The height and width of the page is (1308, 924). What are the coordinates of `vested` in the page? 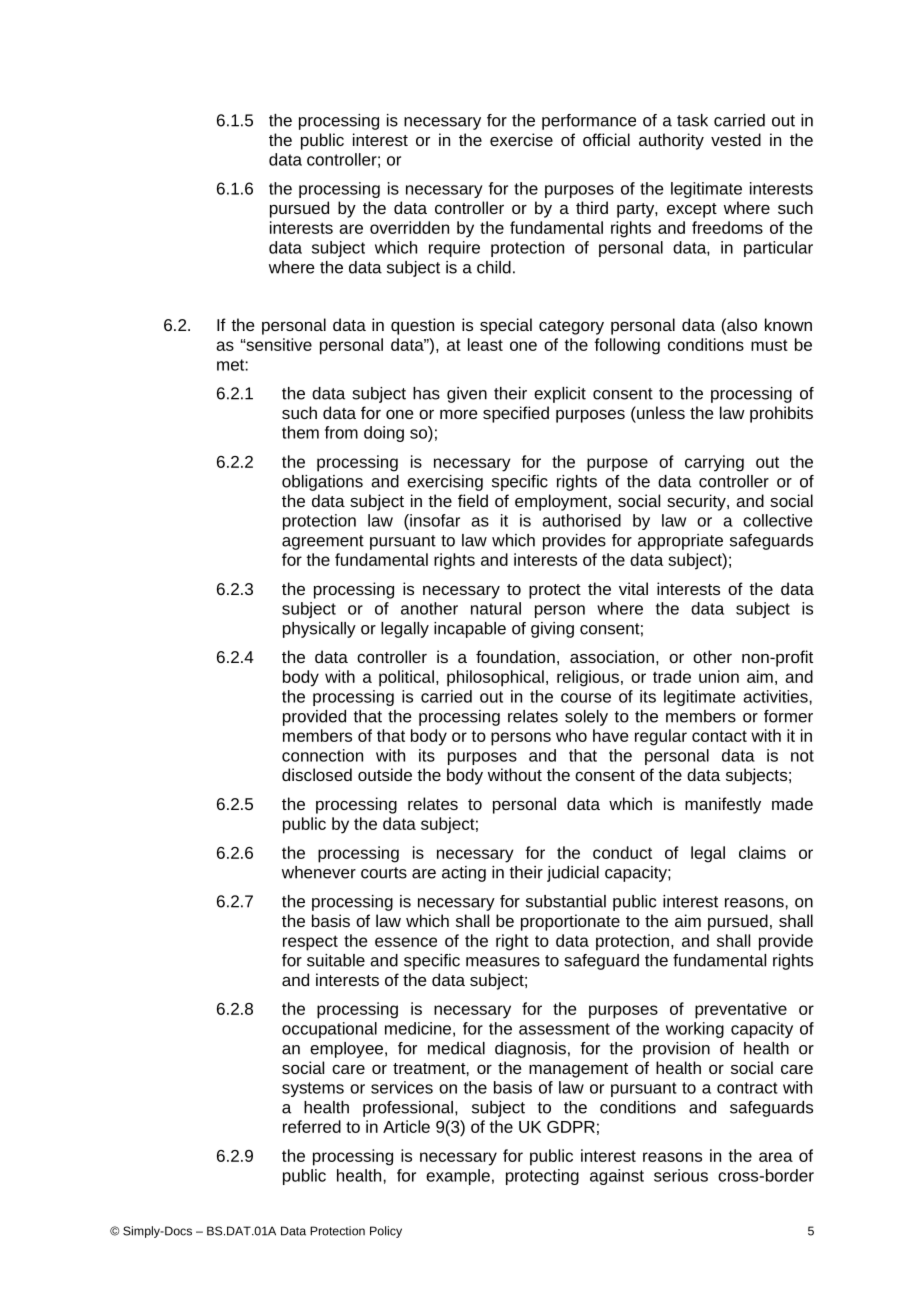 It's located at (736, 139).
